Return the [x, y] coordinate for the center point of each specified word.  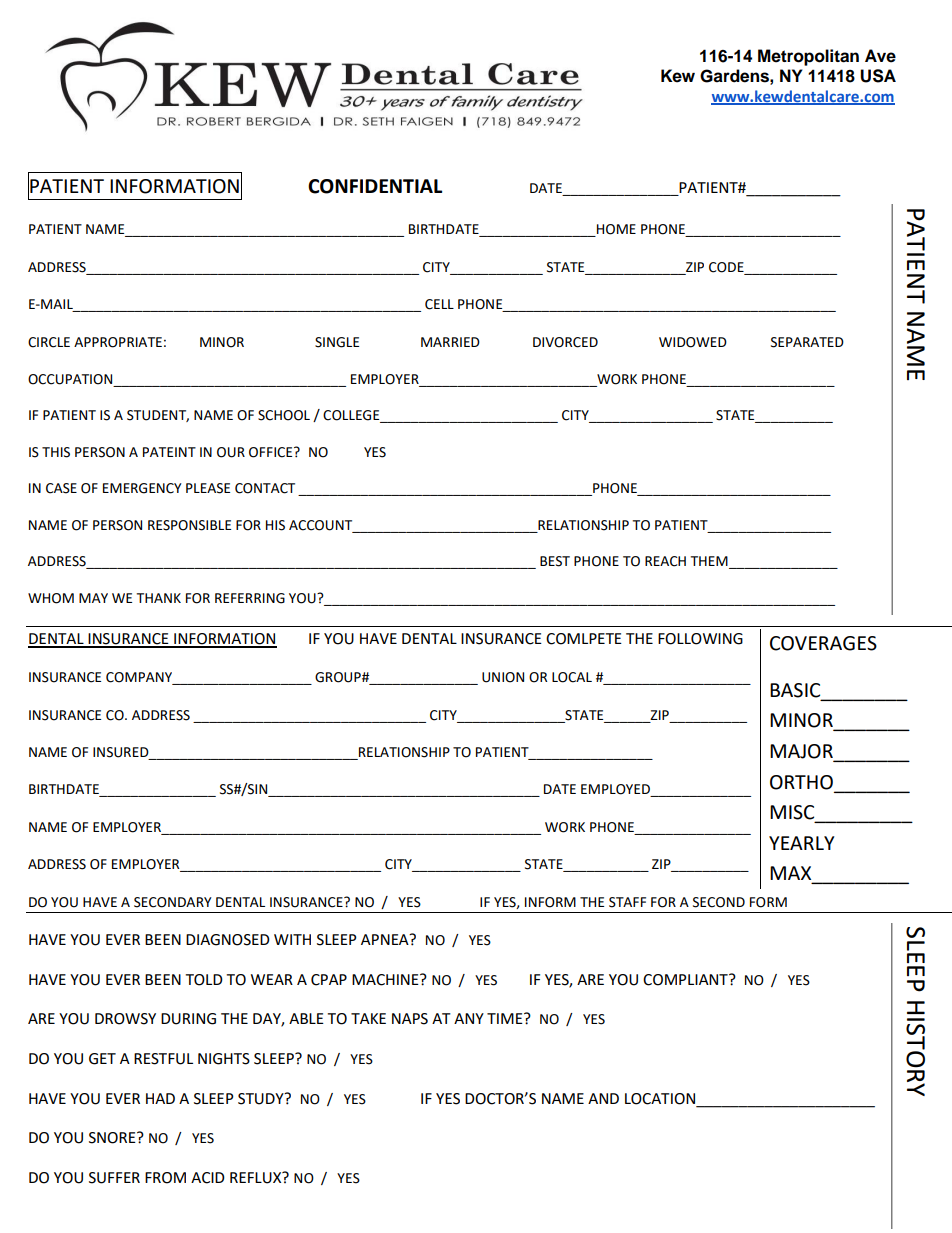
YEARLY [802, 843]
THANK [159, 598]
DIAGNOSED [228, 940]
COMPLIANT [686, 980]
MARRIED [450, 342]
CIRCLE [49, 342]
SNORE [113, 1138]
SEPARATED [807, 342]
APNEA [386, 939]
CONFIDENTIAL [375, 186]
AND [603, 1098]
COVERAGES [823, 643]
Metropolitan [808, 57]
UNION [503, 677]
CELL [439, 304]
